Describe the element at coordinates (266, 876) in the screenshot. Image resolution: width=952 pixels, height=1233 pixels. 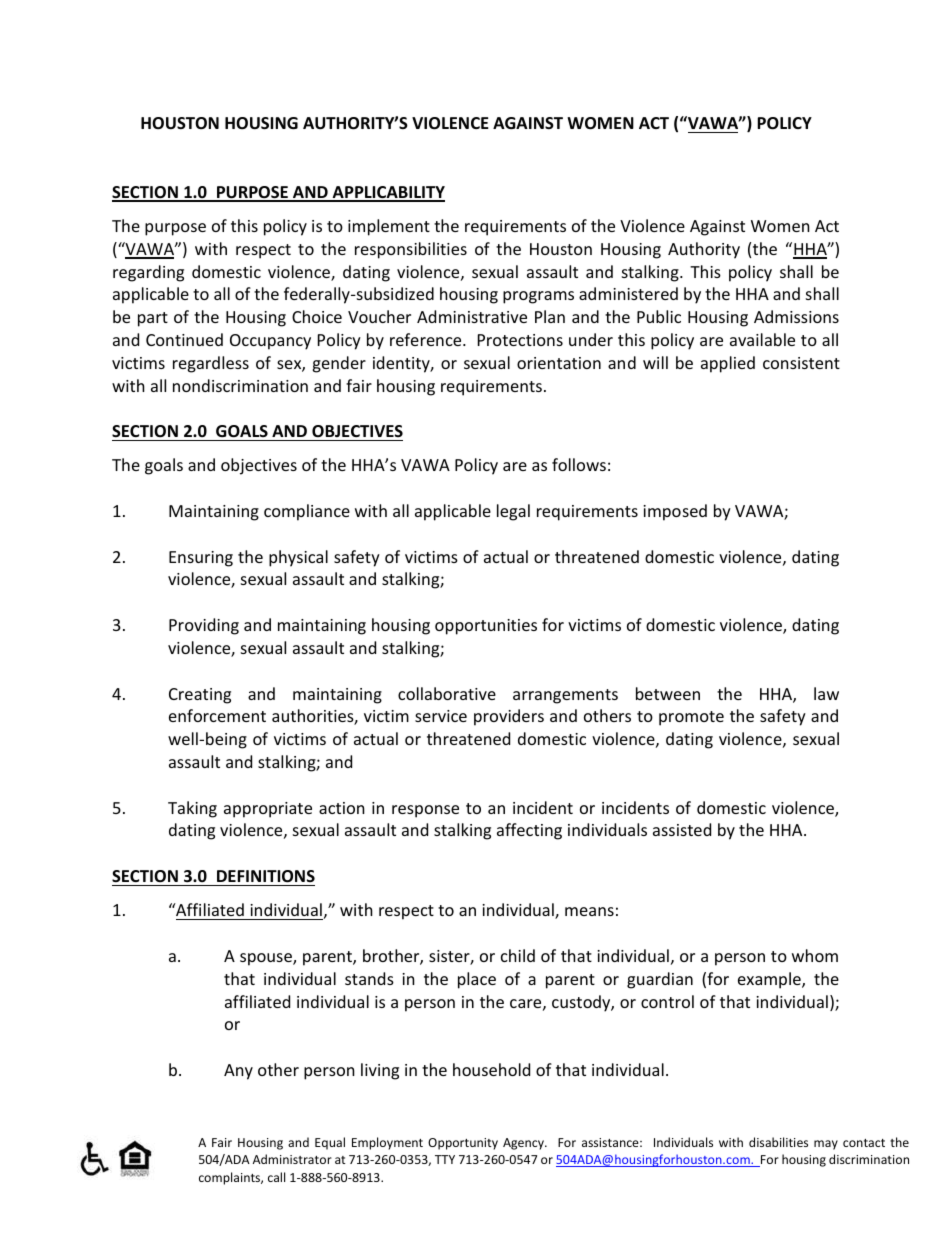
I see `DEFINITIONS` at that location.
